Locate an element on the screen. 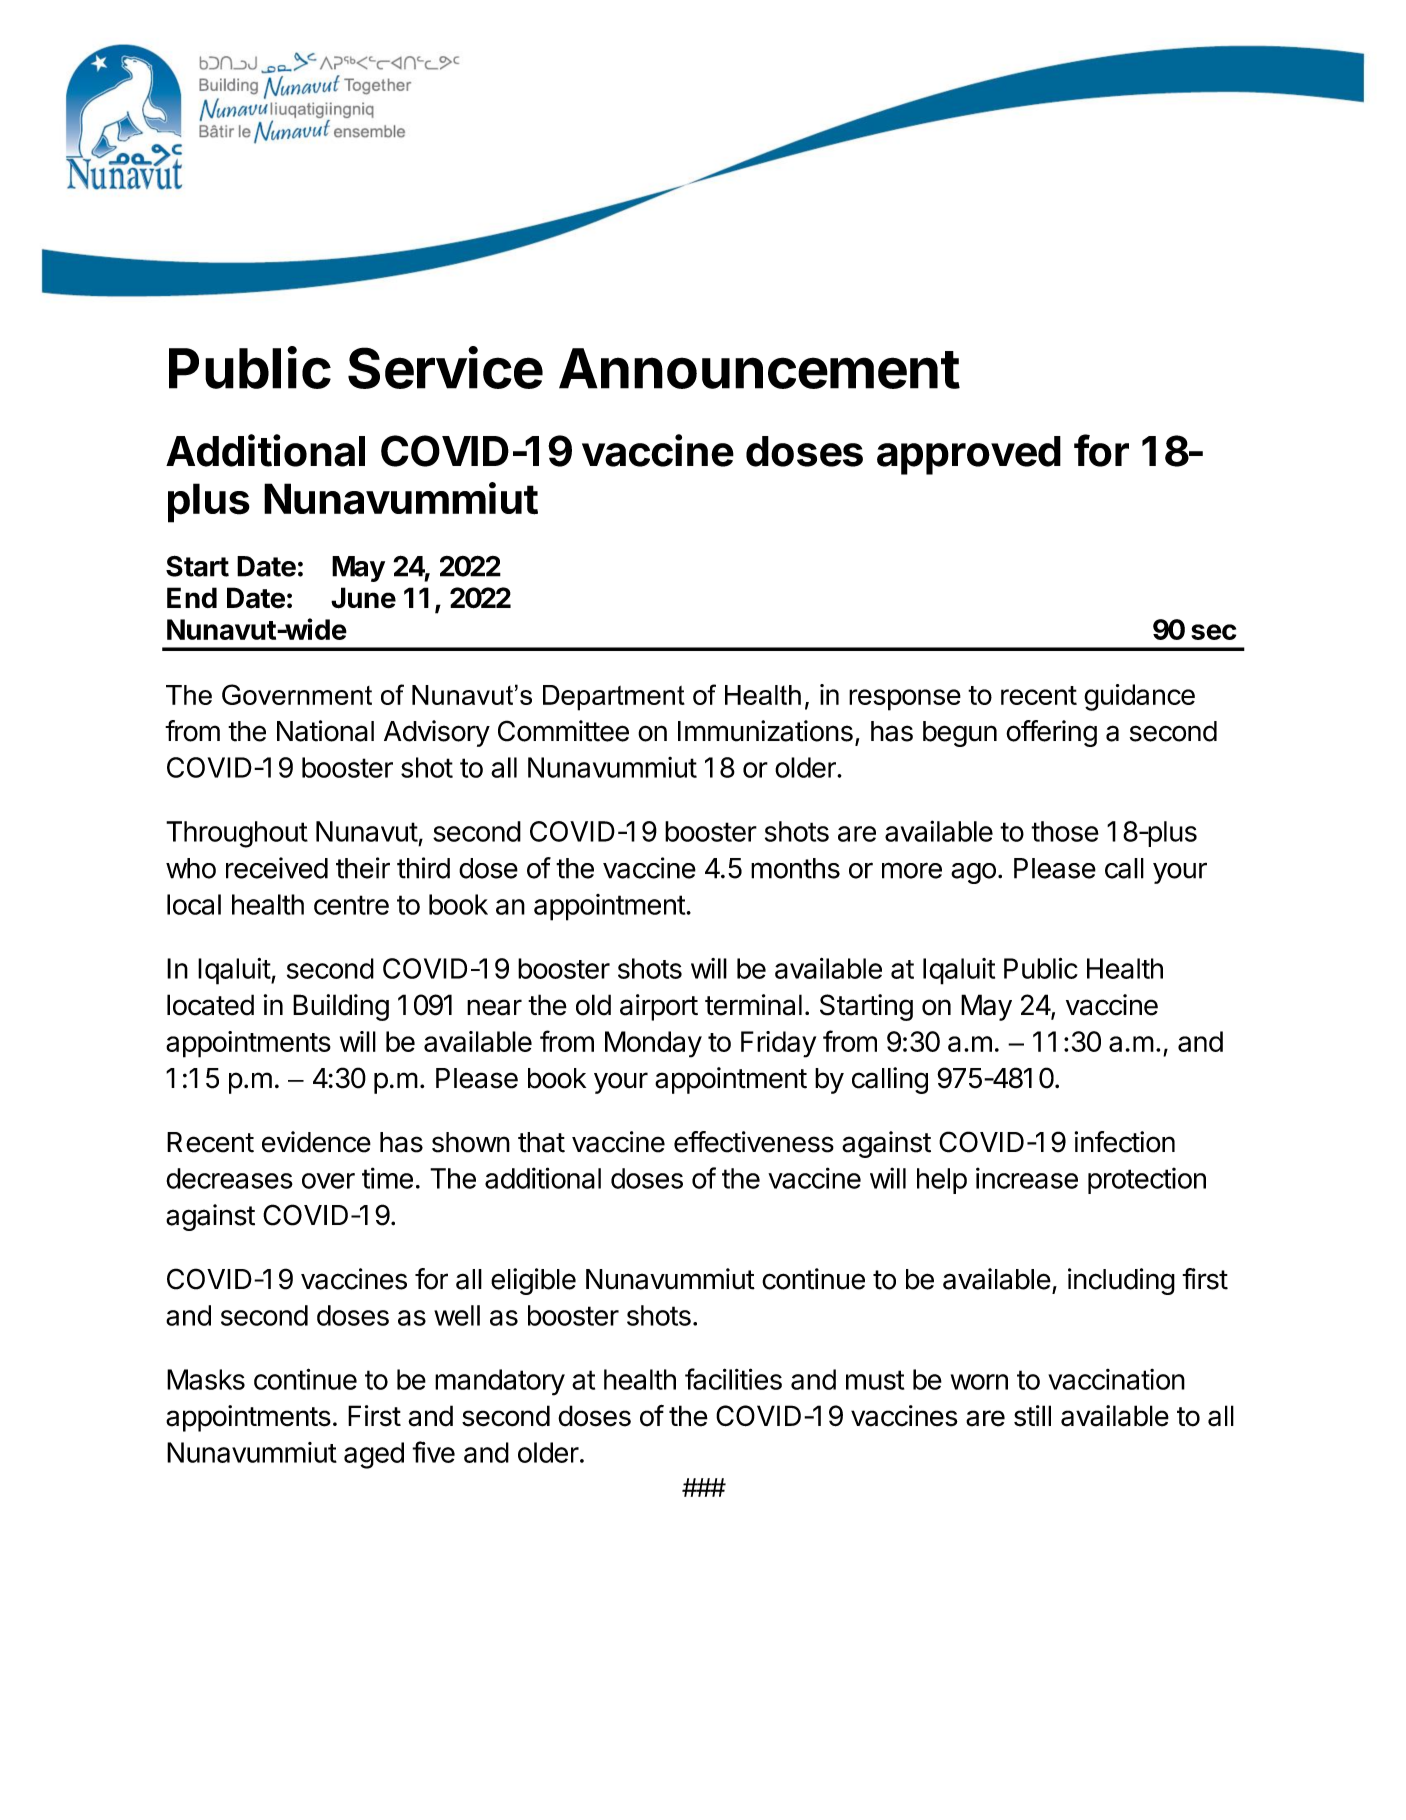 This screenshot has height=1820, width=1406. National is located at coordinates (325, 731).
